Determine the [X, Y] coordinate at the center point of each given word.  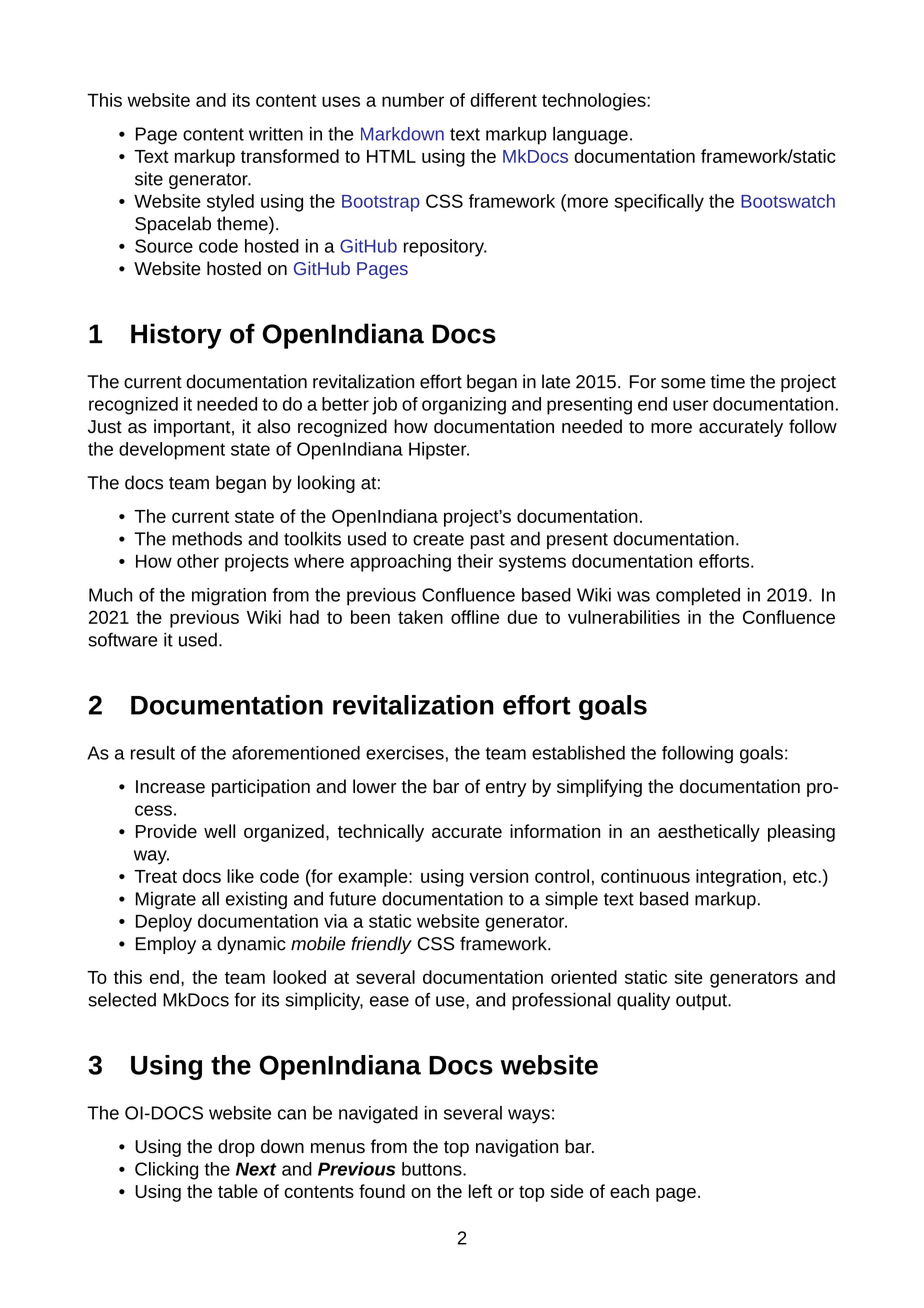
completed [698, 597]
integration [738, 878]
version [498, 876]
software [123, 639]
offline [475, 617]
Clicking [166, 1171]
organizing [464, 406]
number [413, 100]
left [480, 1191]
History [176, 336]
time [728, 381]
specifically [659, 203]
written [276, 134]
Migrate [166, 900]
